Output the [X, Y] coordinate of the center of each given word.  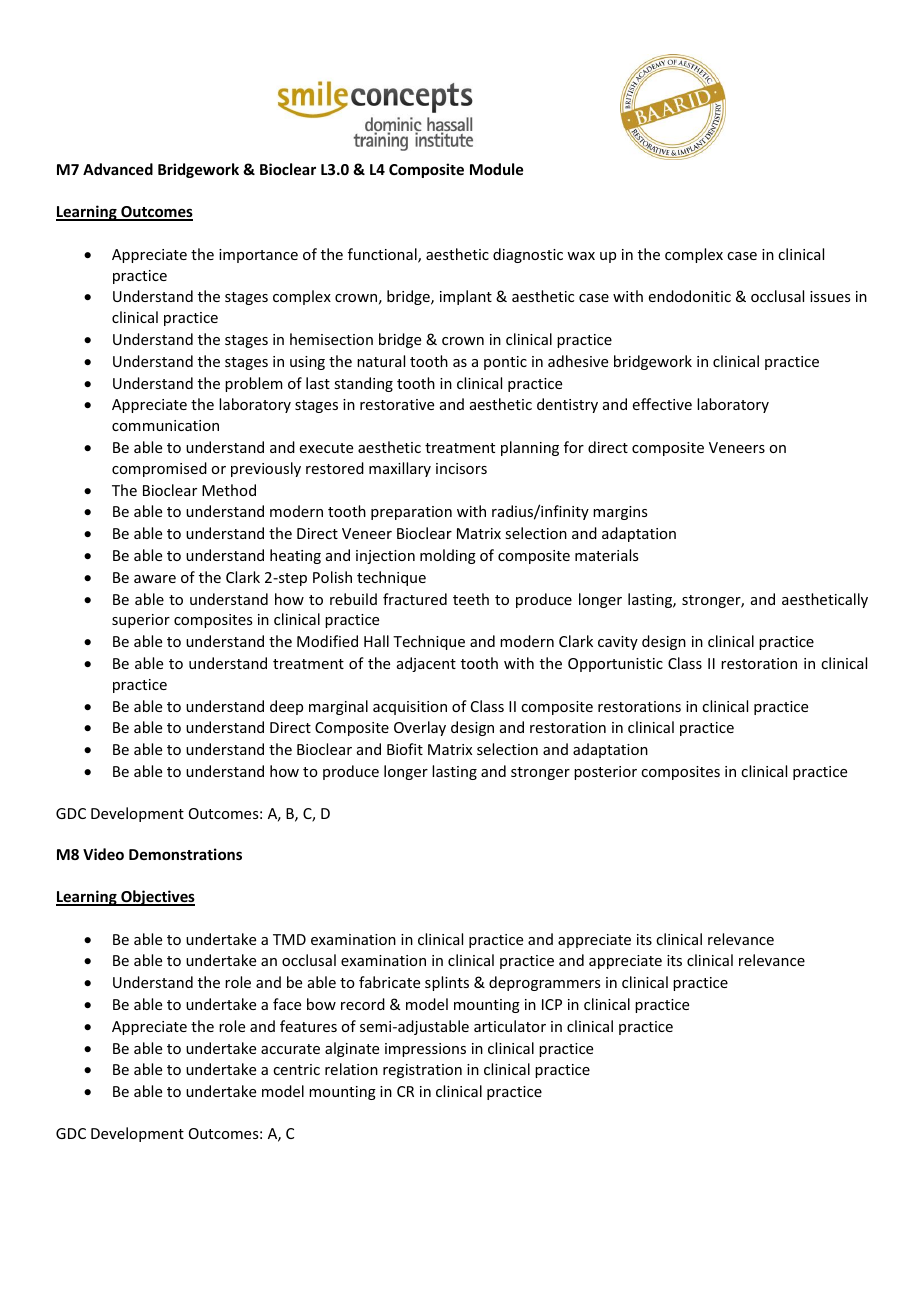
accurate [290, 1049]
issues [830, 296]
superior [141, 621]
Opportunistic [615, 665]
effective [662, 404]
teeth [471, 599]
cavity [618, 643]
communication [165, 425]
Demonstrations [185, 854]
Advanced [118, 169]
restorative [397, 404]
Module [496, 169]
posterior [605, 773]
